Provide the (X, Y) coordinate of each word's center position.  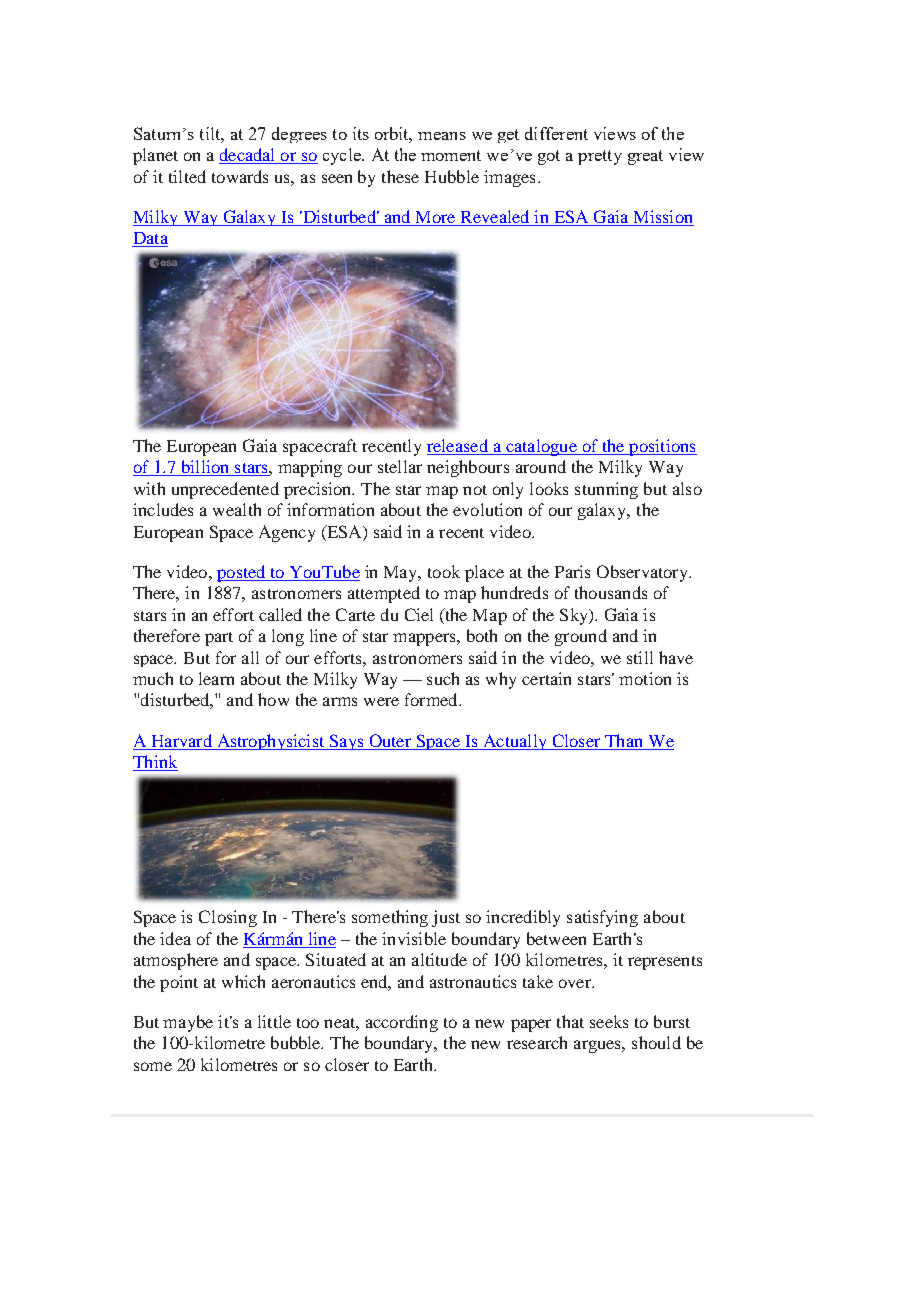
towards (240, 176)
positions (662, 447)
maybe (188, 1023)
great (645, 157)
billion (205, 468)
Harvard (182, 740)
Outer (390, 740)
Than (623, 740)
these (400, 176)
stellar (400, 466)
